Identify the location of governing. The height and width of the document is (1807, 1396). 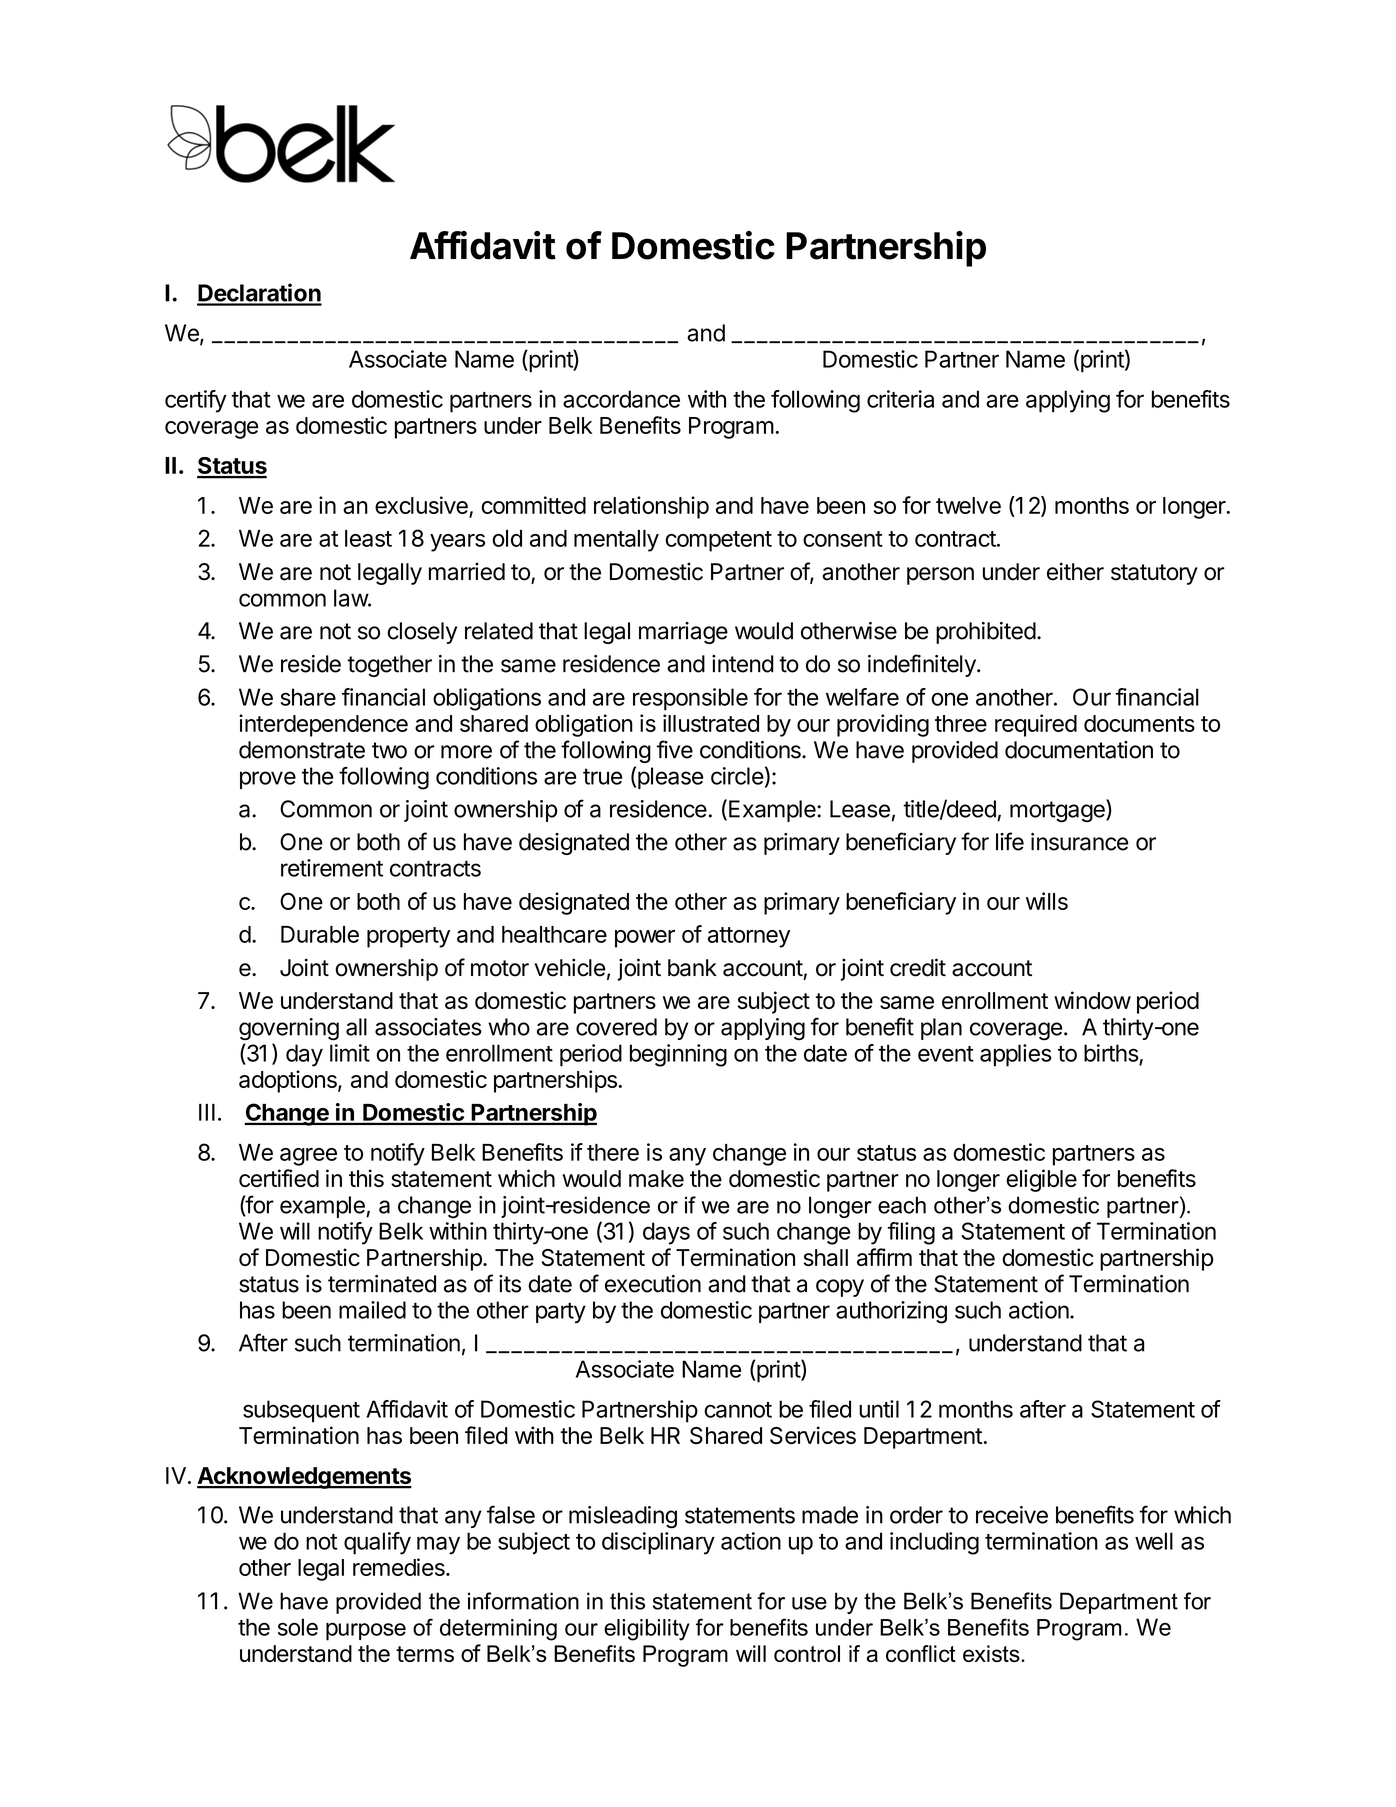
(289, 1029).
